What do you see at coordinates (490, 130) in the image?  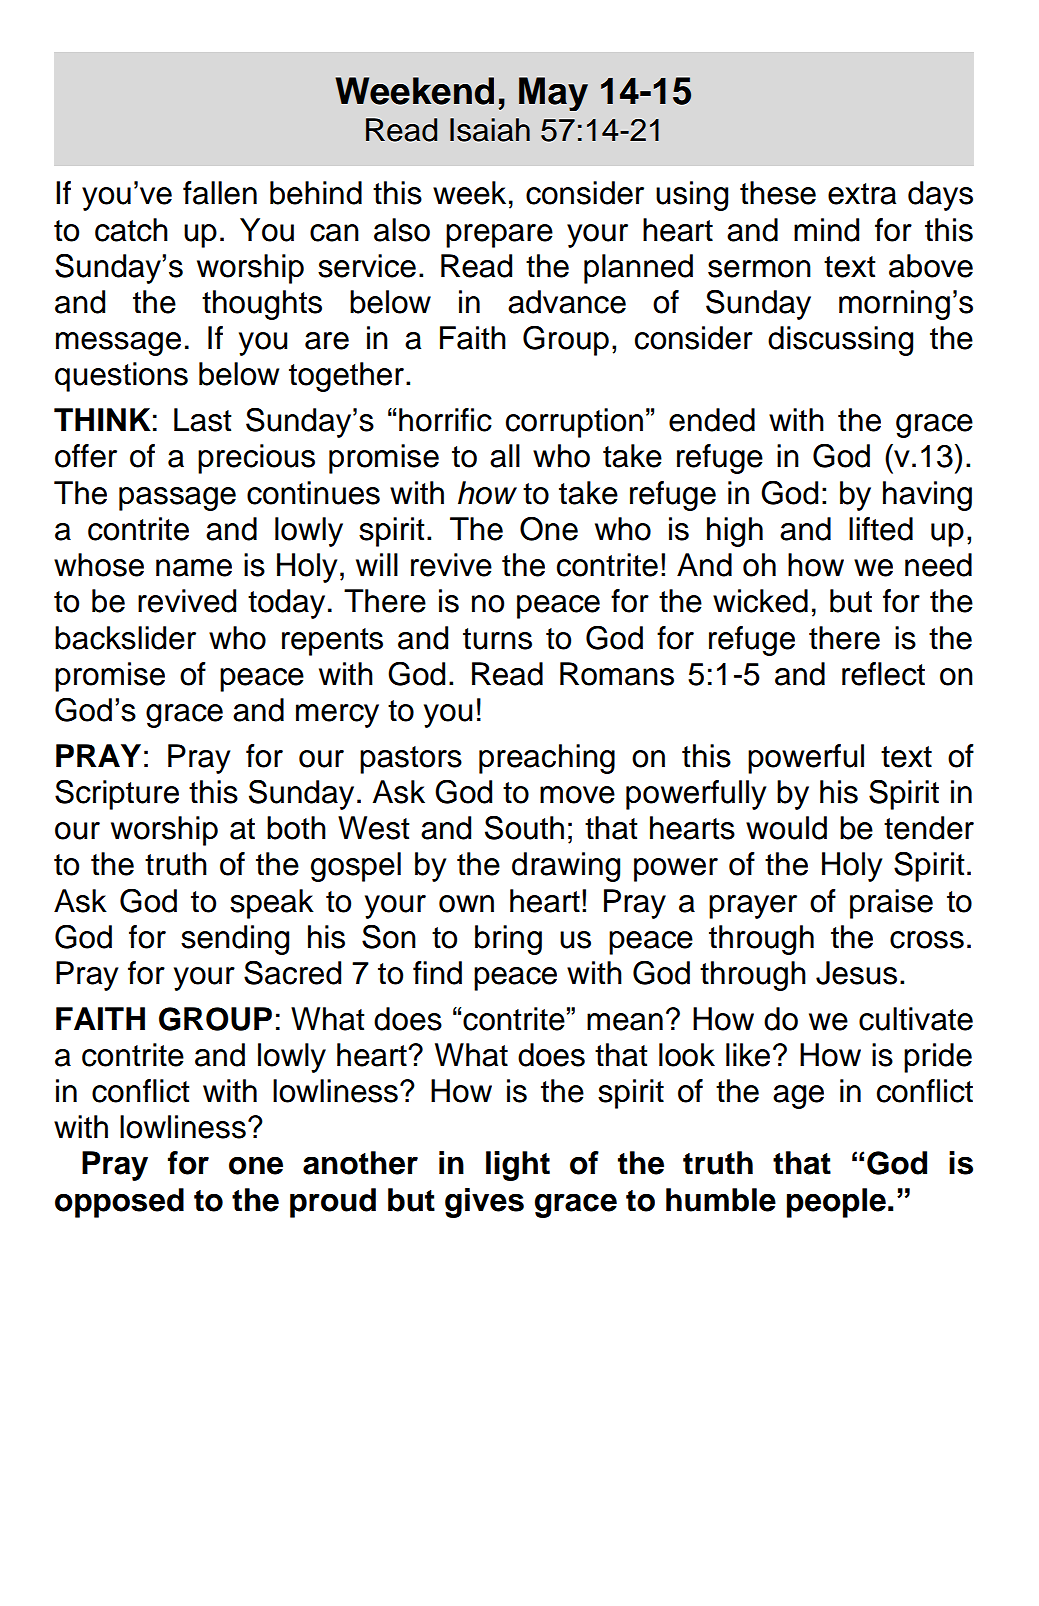 I see `Isaiah` at bounding box center [490, 130].
